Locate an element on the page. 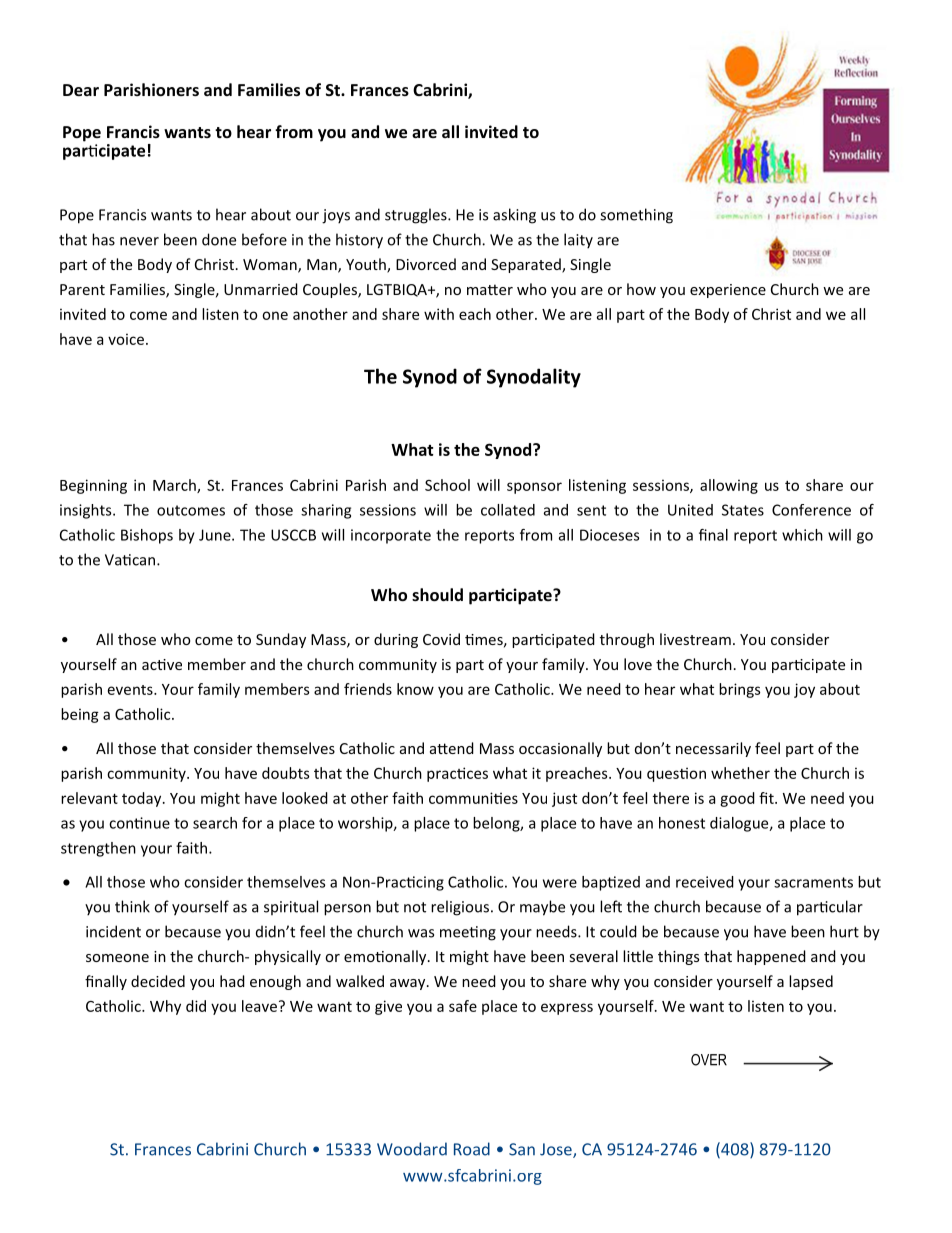  Road is located at coordinates (472, 1149).
